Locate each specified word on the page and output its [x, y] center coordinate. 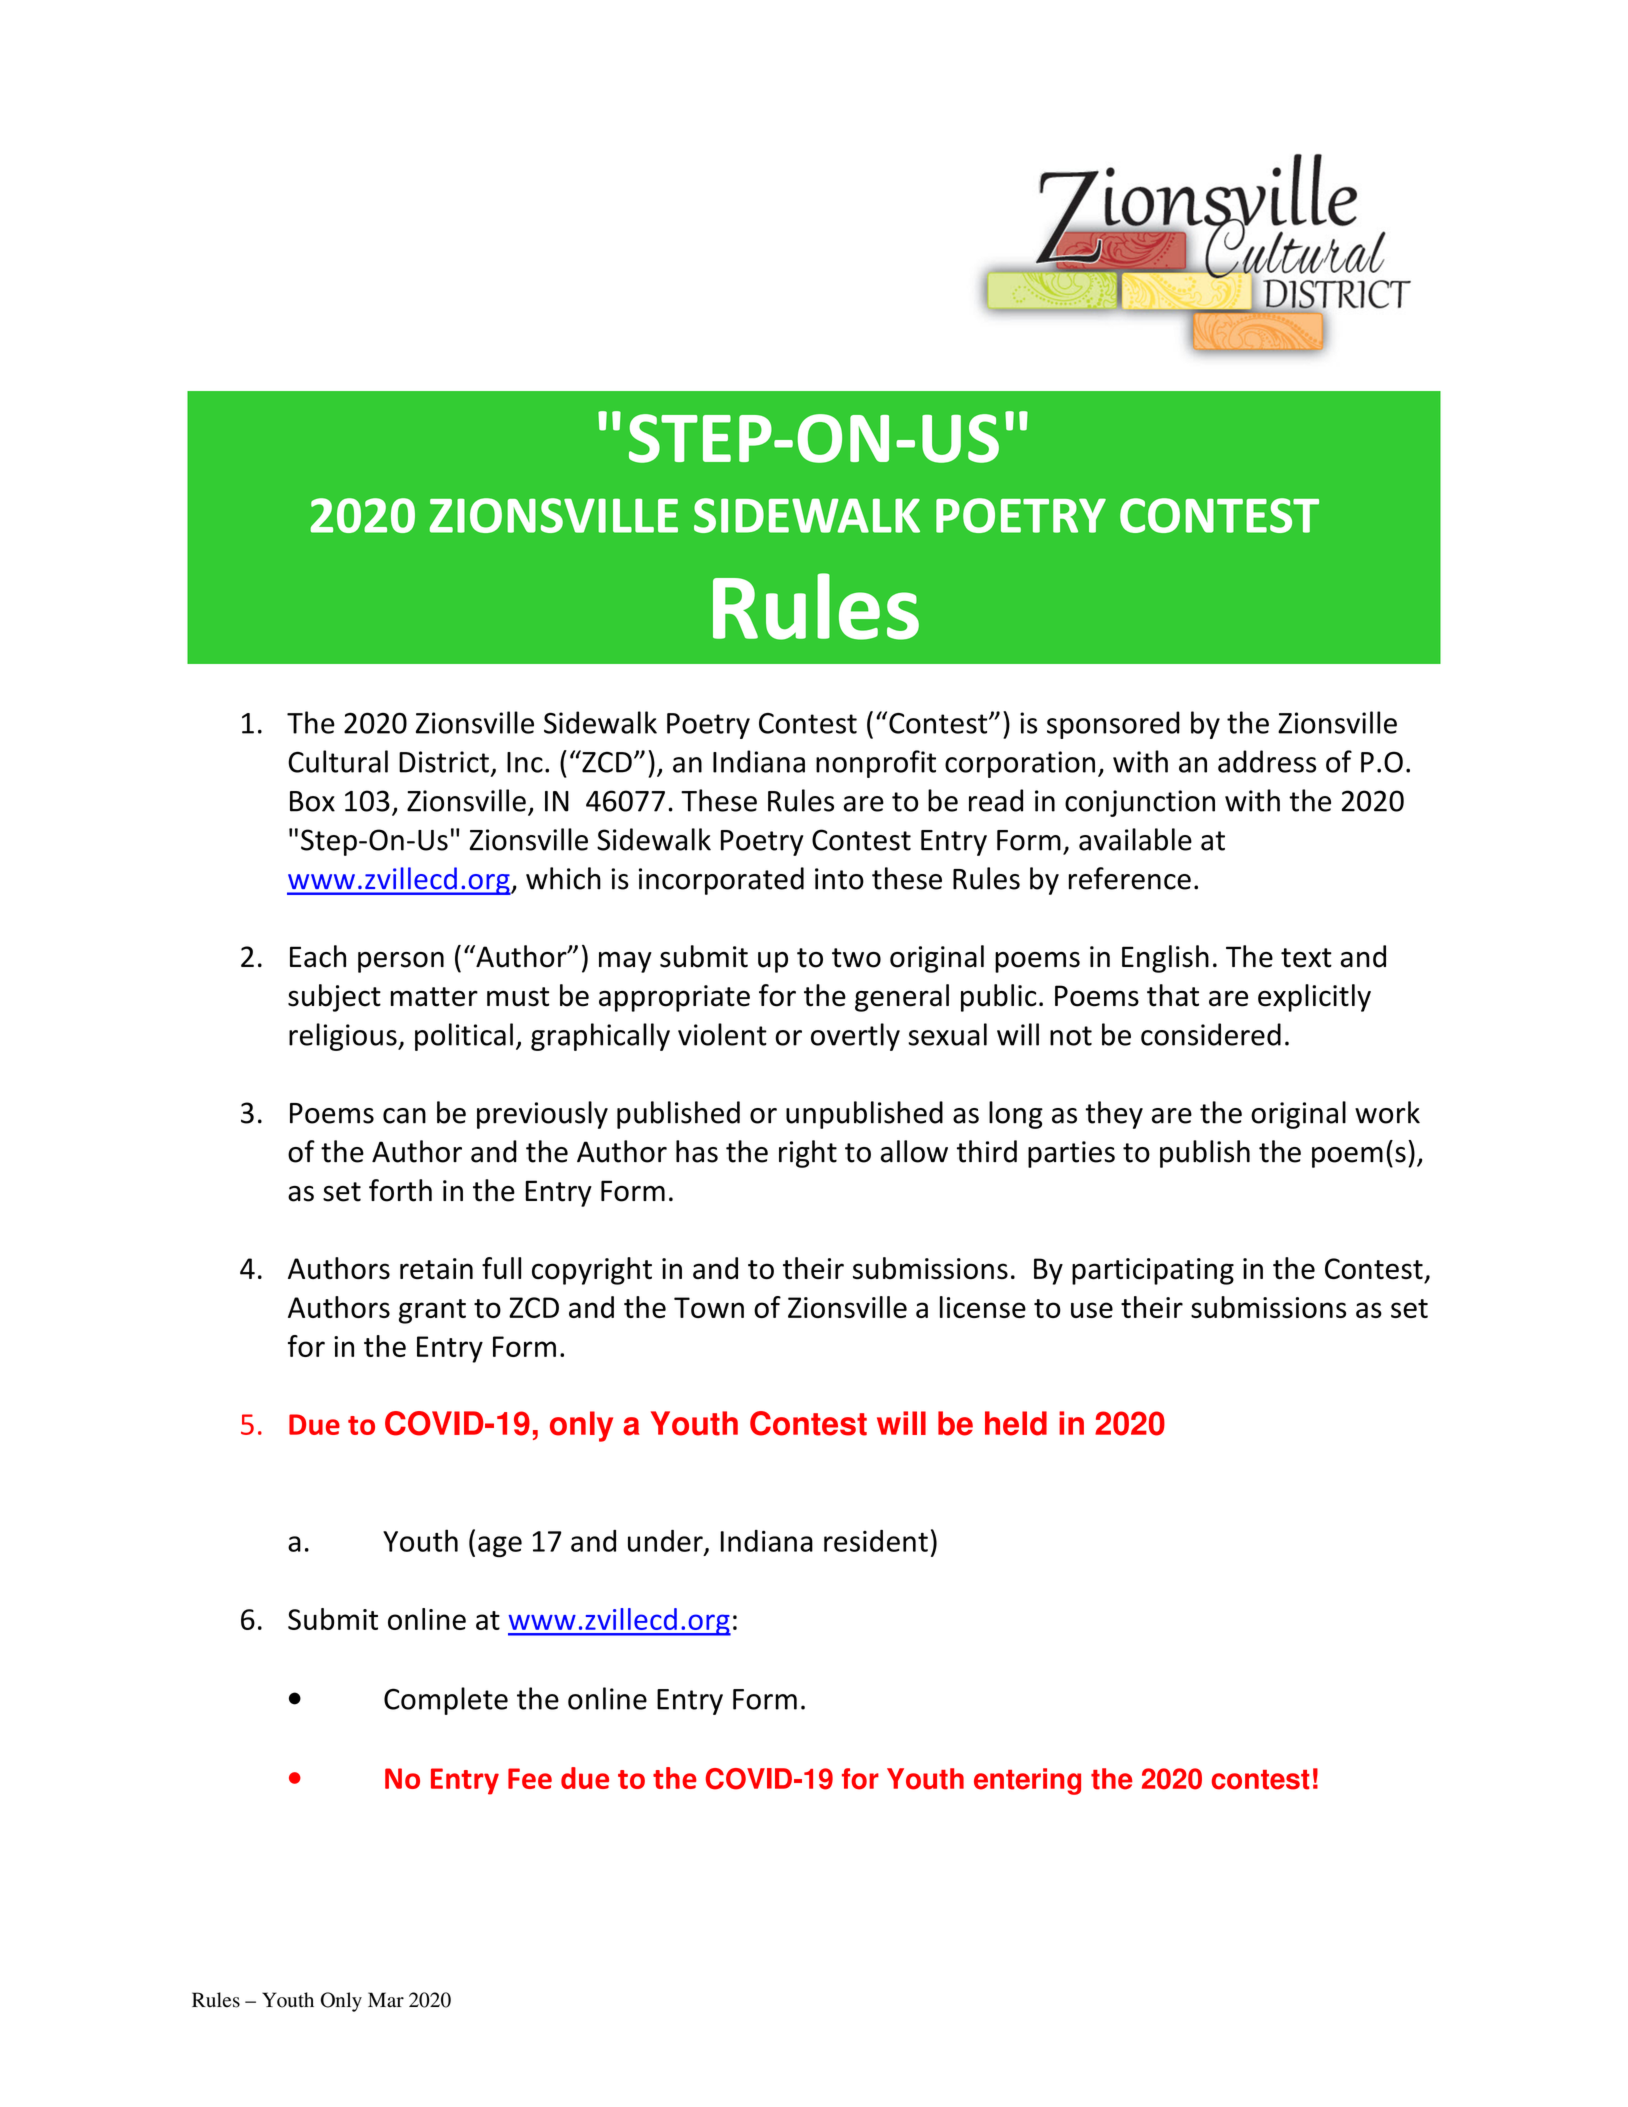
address [1267, 761]
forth [400, 1190]
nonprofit [876, 764]
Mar [386, 2000]
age [500, 1547]
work [1387, 1112]
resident [876, 1541]
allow [914, 1151]
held [1016, 1423]
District [444, 762]
